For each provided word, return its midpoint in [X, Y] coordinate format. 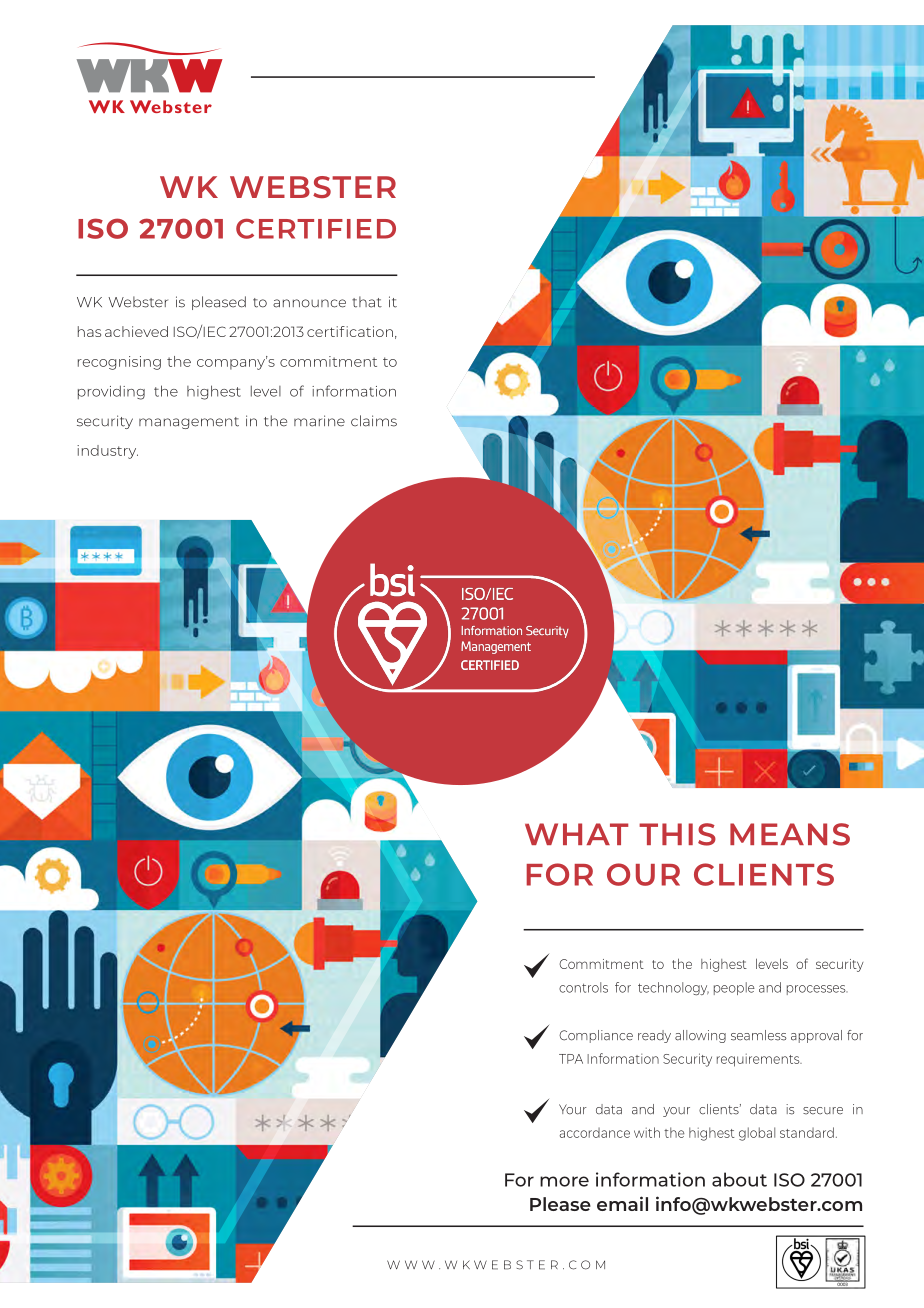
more [564, 1181]
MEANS [790, 834]
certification [350, 331]
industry [107, 452]
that [367, 302]
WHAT [576, 834]
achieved [136, 331]
